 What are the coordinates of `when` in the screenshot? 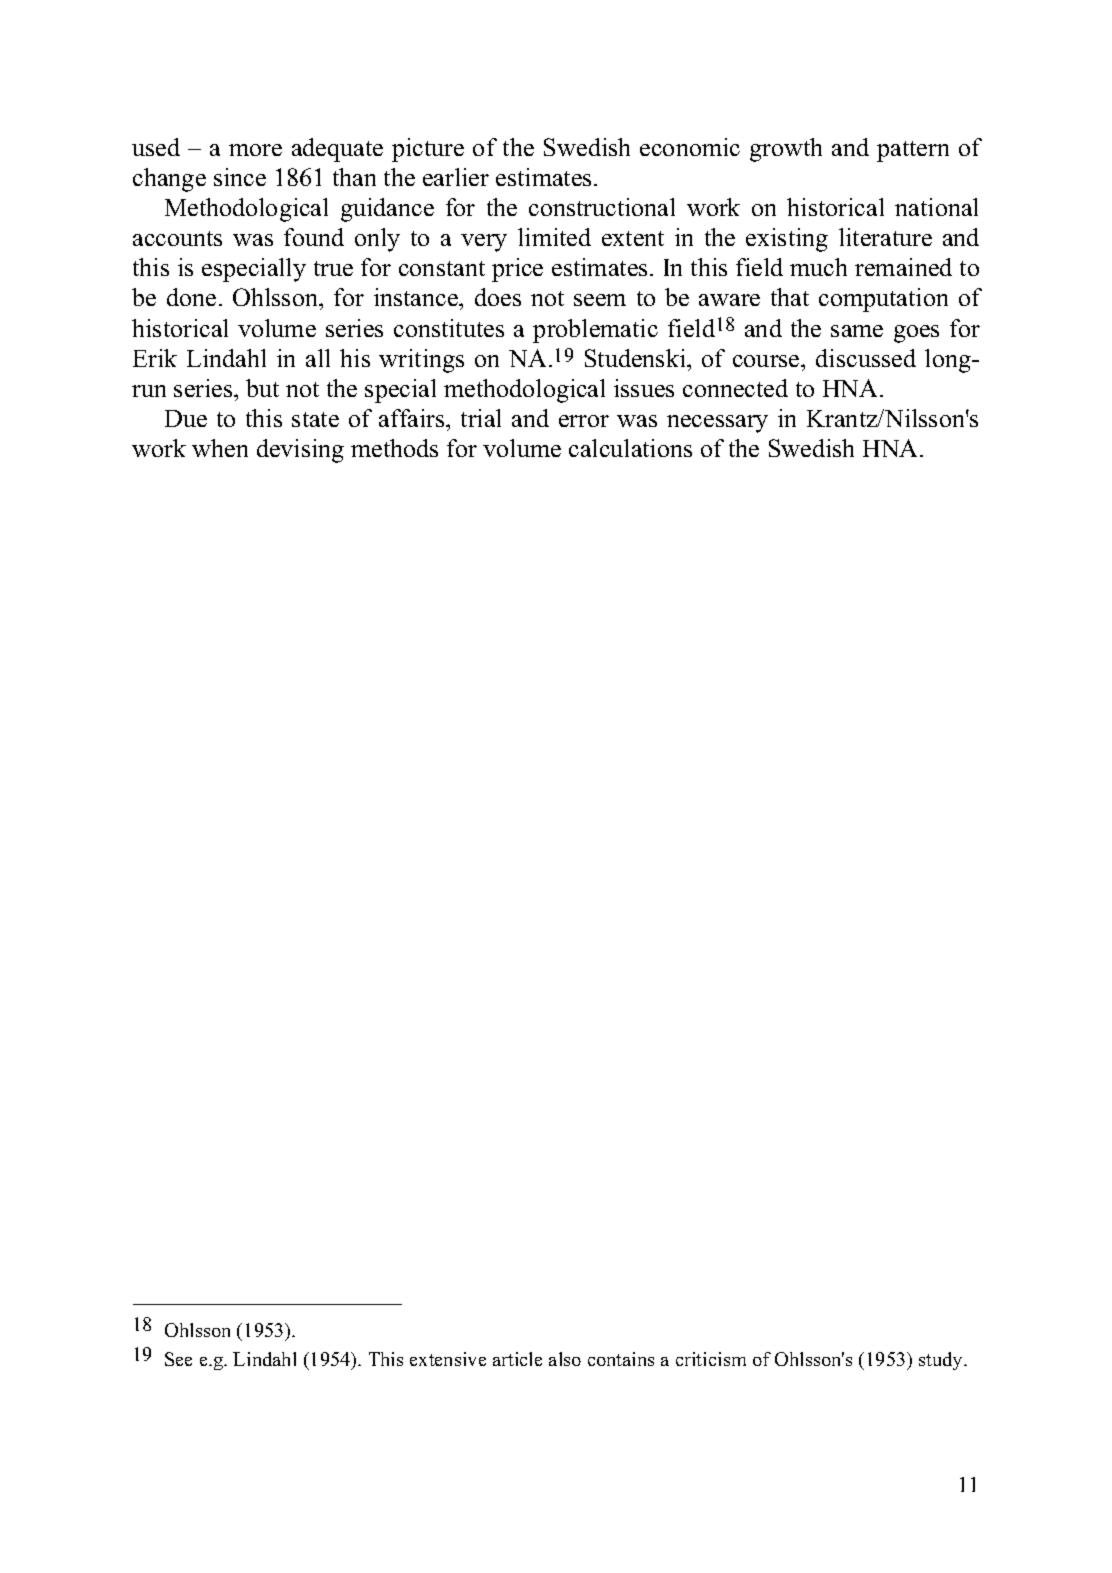 It's located at (220, 448).
